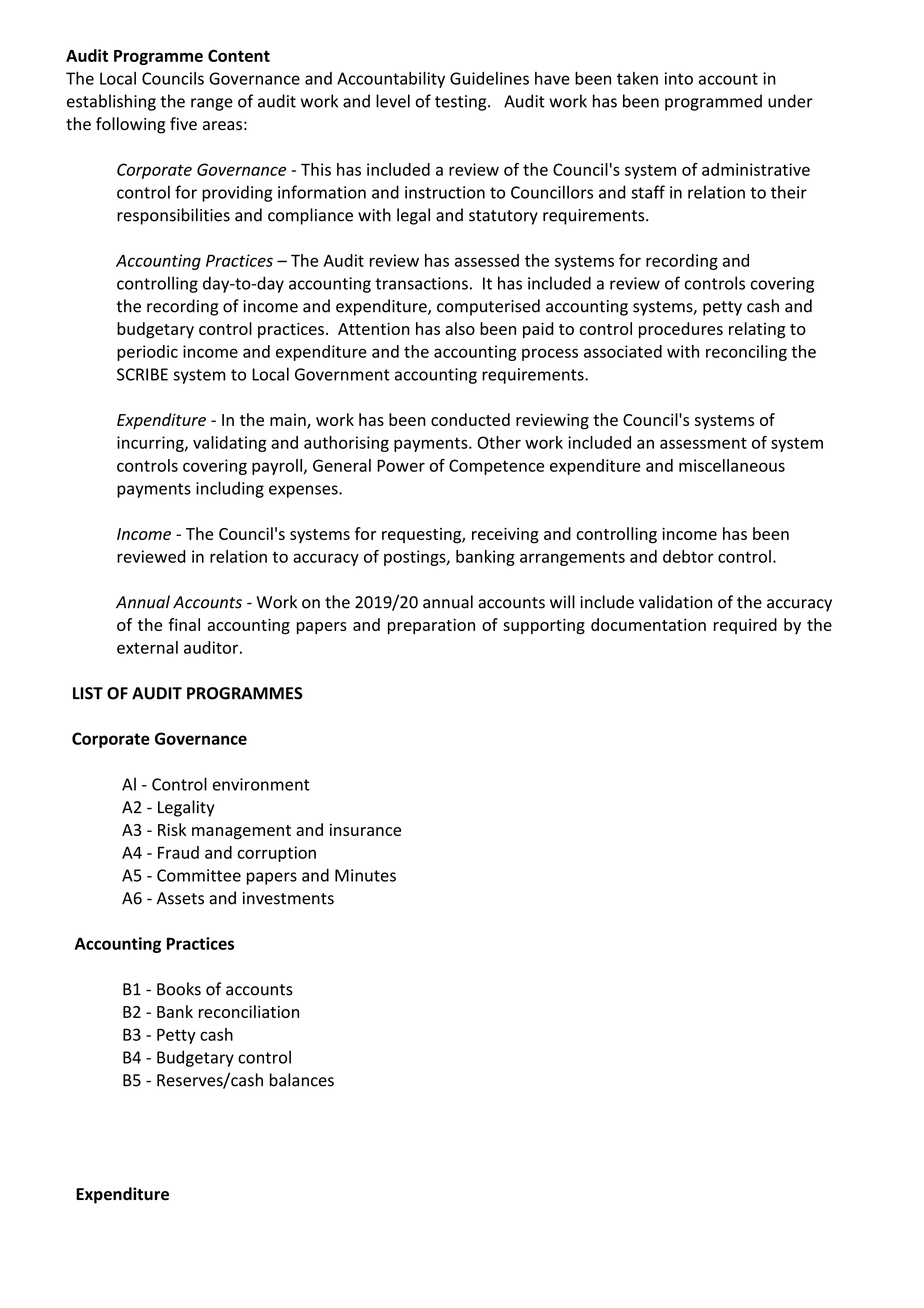  Describe the element at coordinates (365, 875) in the screenshot. I see `Minutes` at that location.
